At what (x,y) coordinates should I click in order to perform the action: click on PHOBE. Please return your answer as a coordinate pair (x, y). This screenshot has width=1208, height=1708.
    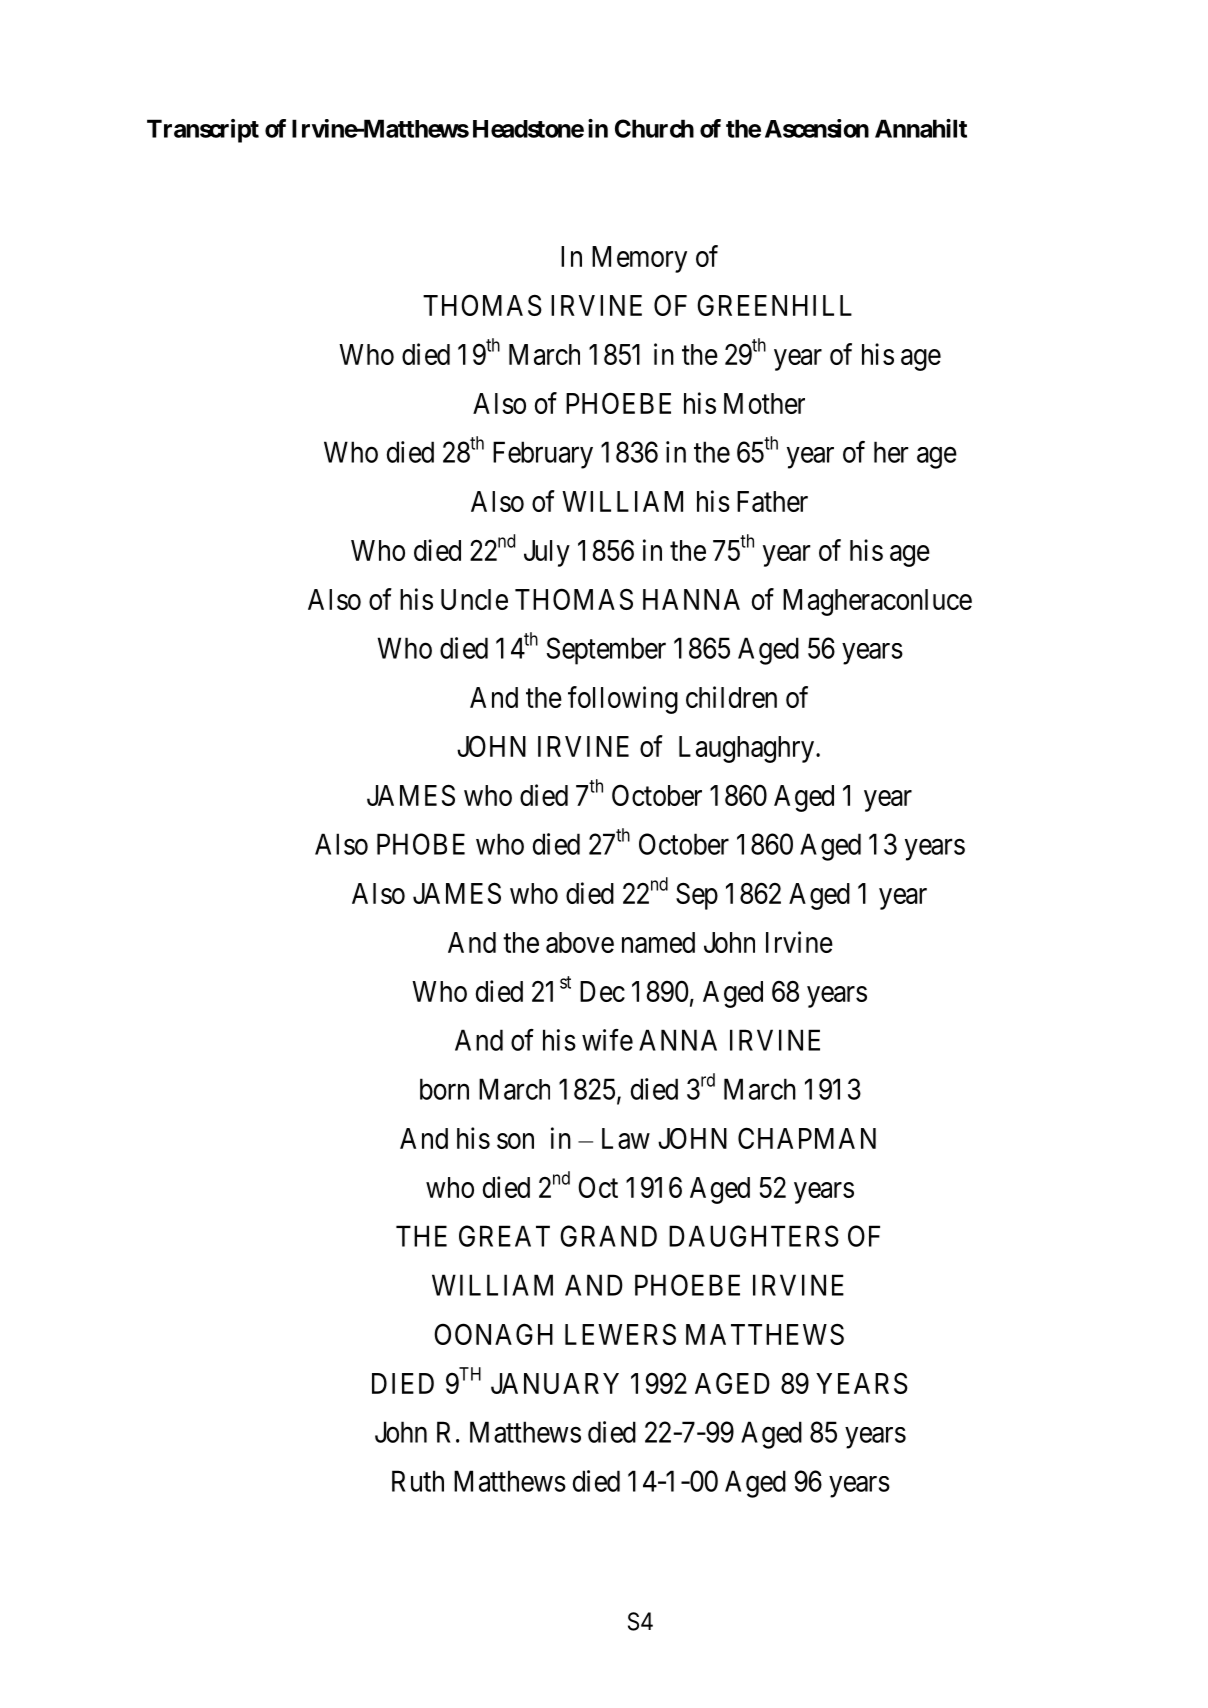
    Looking at the image, I should click on (421, 844).
